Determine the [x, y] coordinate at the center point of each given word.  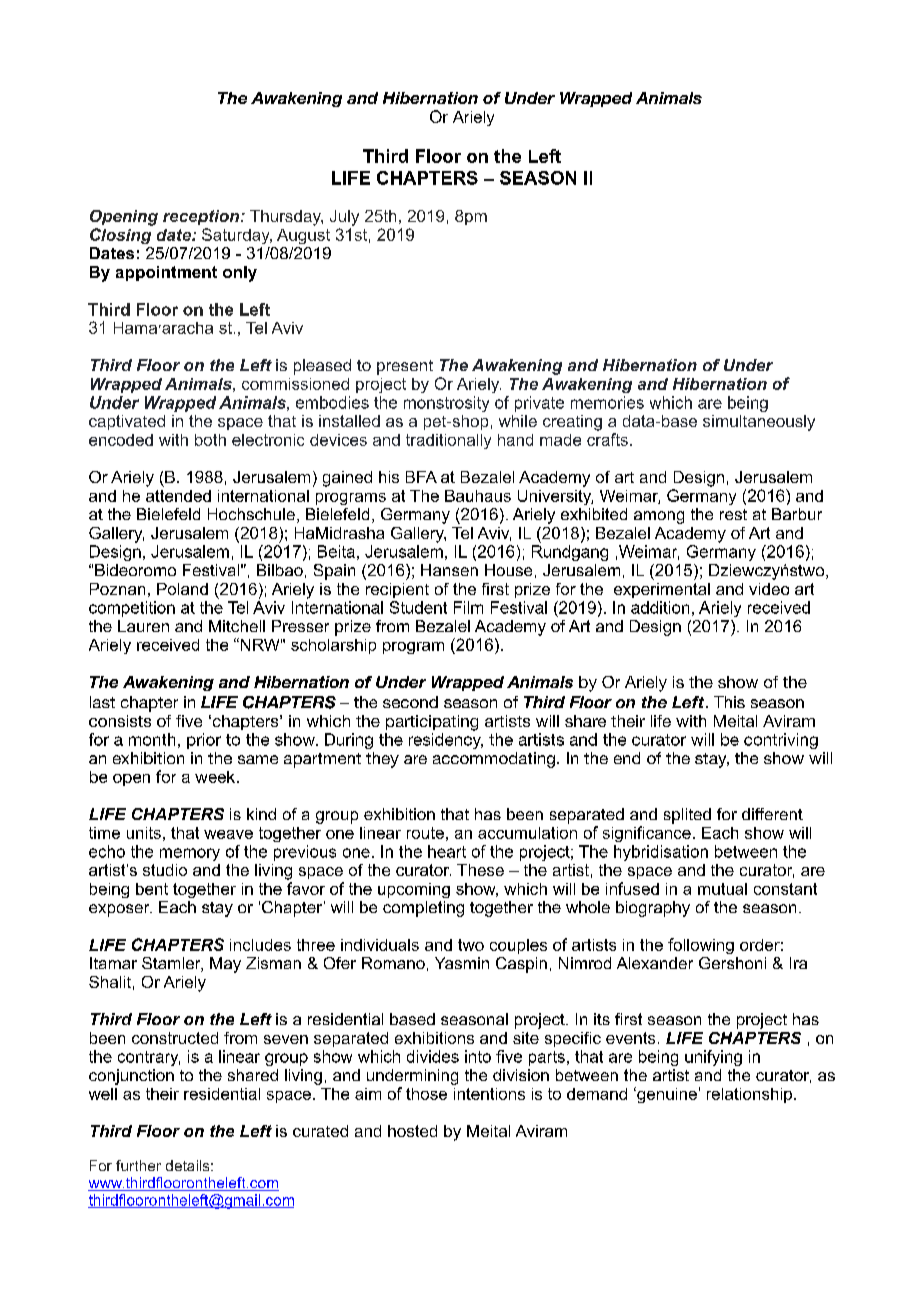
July [344, 218]
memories [607, 402]
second [410, 702]
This [729, 702]
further [138, 1165]
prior [204, 741]
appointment [166, 273]
